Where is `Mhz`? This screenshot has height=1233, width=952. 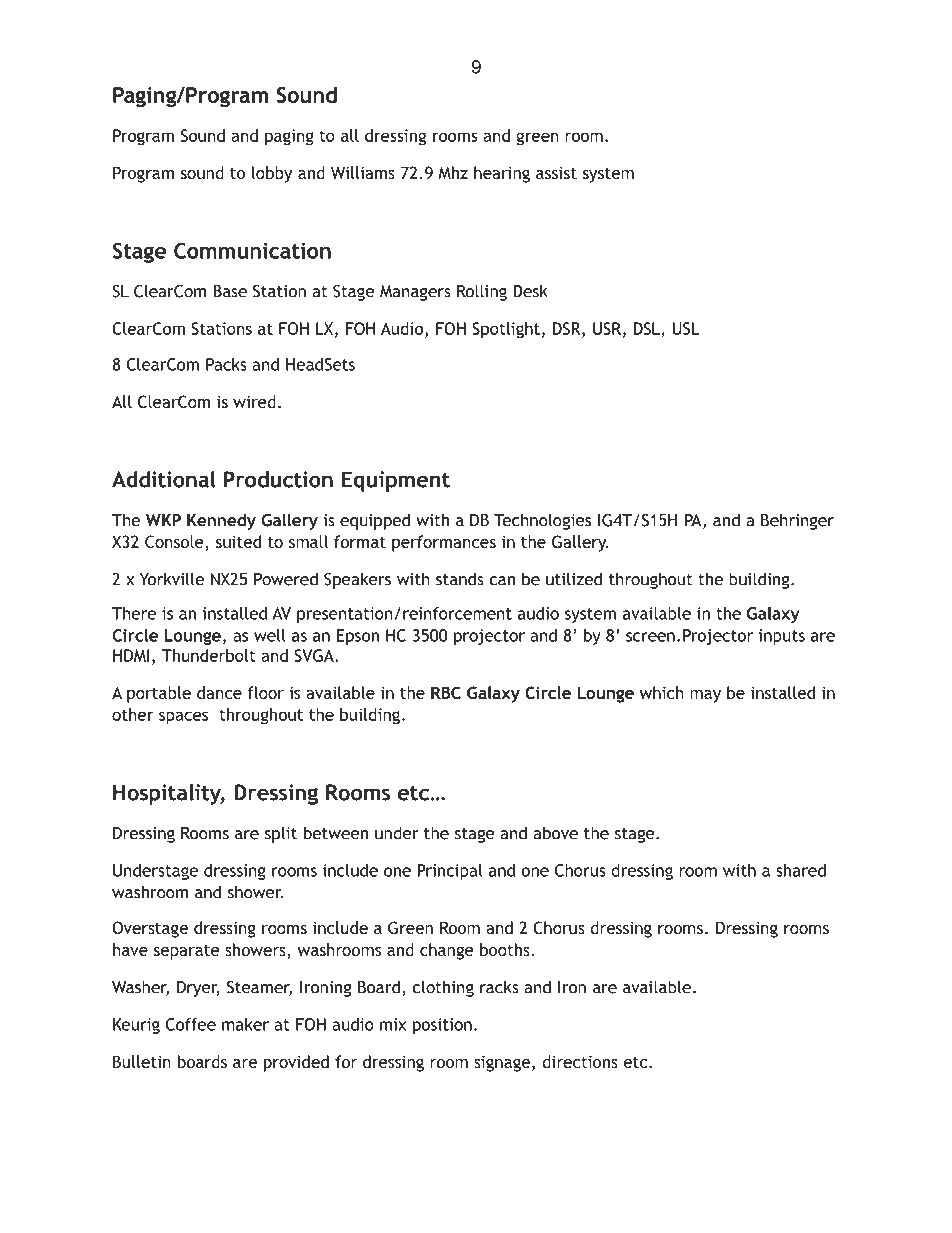
Mhz is located at coordinates (453, 172).
